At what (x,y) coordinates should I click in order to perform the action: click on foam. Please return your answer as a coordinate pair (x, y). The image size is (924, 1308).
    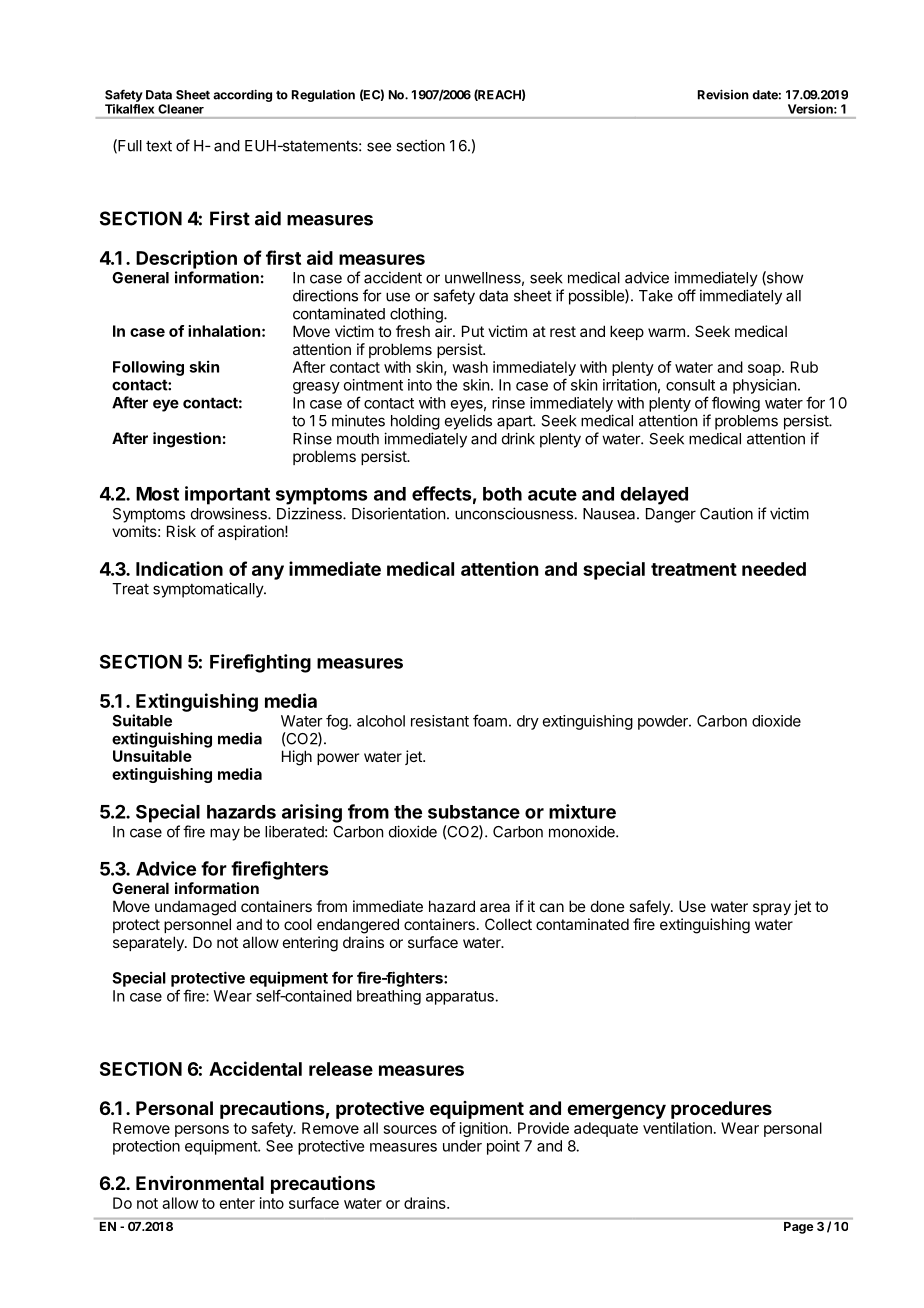
    Looking at the image, I should click on (490, 720).
